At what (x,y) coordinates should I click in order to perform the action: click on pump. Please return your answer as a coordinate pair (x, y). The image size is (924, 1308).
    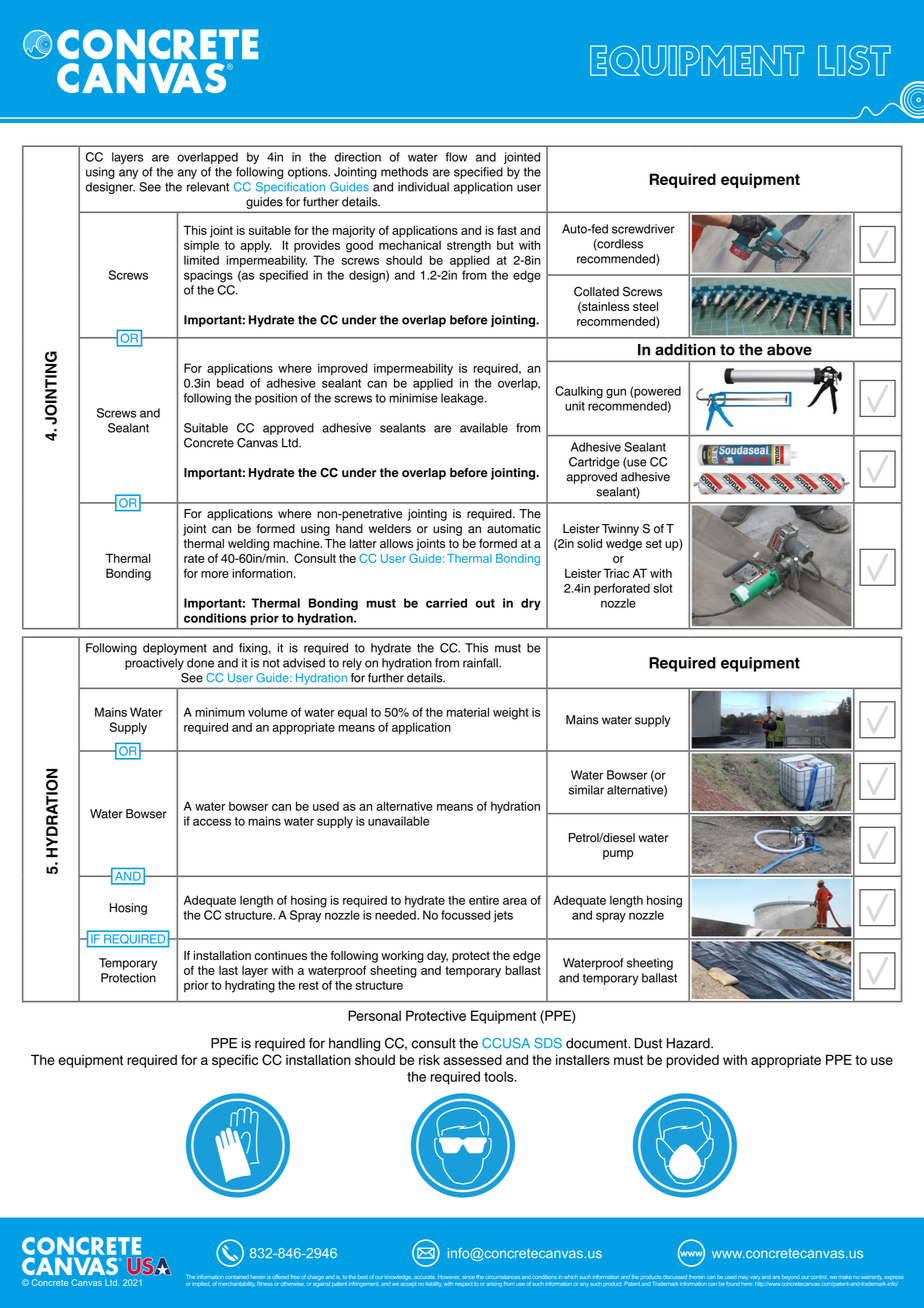
    Looking at the image, I should click on (618, 855).
